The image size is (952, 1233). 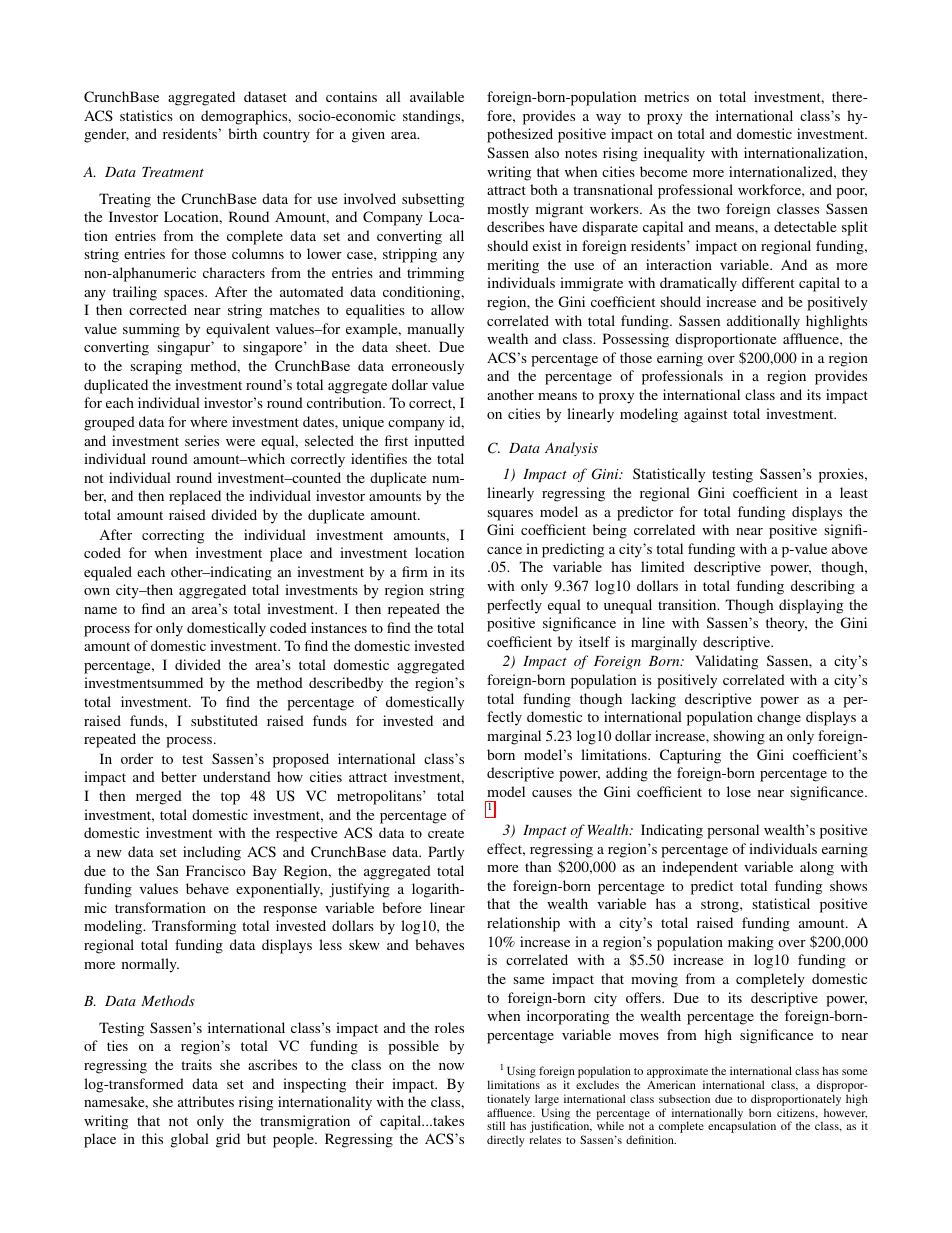 What do you see at coordinates (415, 571) in the screenshot?
I see `firm` at bounding box center [415, 571].
